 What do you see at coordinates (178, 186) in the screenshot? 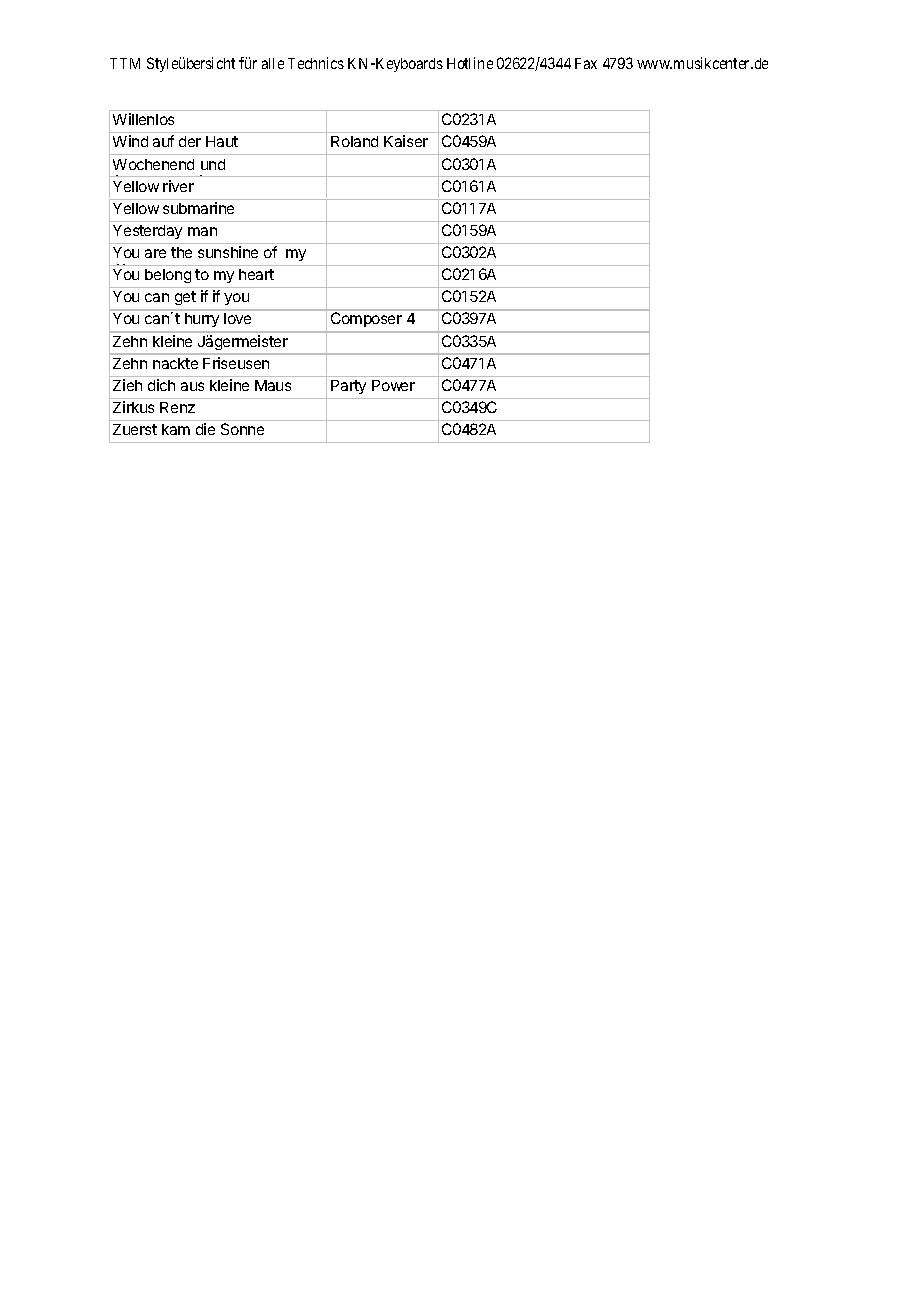
I see `river` at bounding box center [178, 186].
